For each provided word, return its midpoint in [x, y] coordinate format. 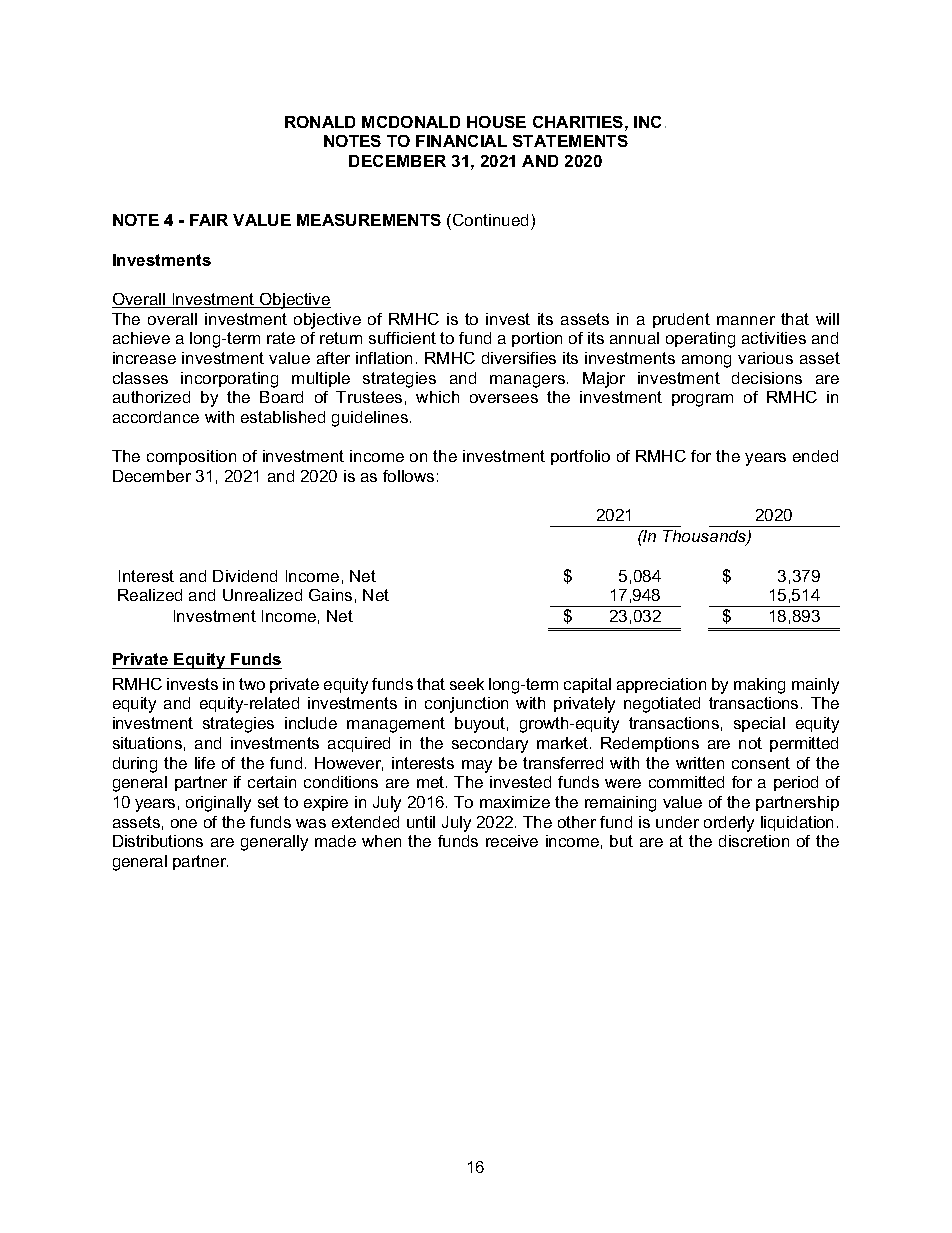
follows [408, 476]
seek [467, 684]
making [759, 686]
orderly [729, 824]
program [702, 400]
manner [746, 320]
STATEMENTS [570, 141]
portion [537, 339]
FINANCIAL [461, 141]
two [252, 684]
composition [191, 457]
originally [218, 804]
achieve [141, 338]
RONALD [320, 122]
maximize [515, 802]
